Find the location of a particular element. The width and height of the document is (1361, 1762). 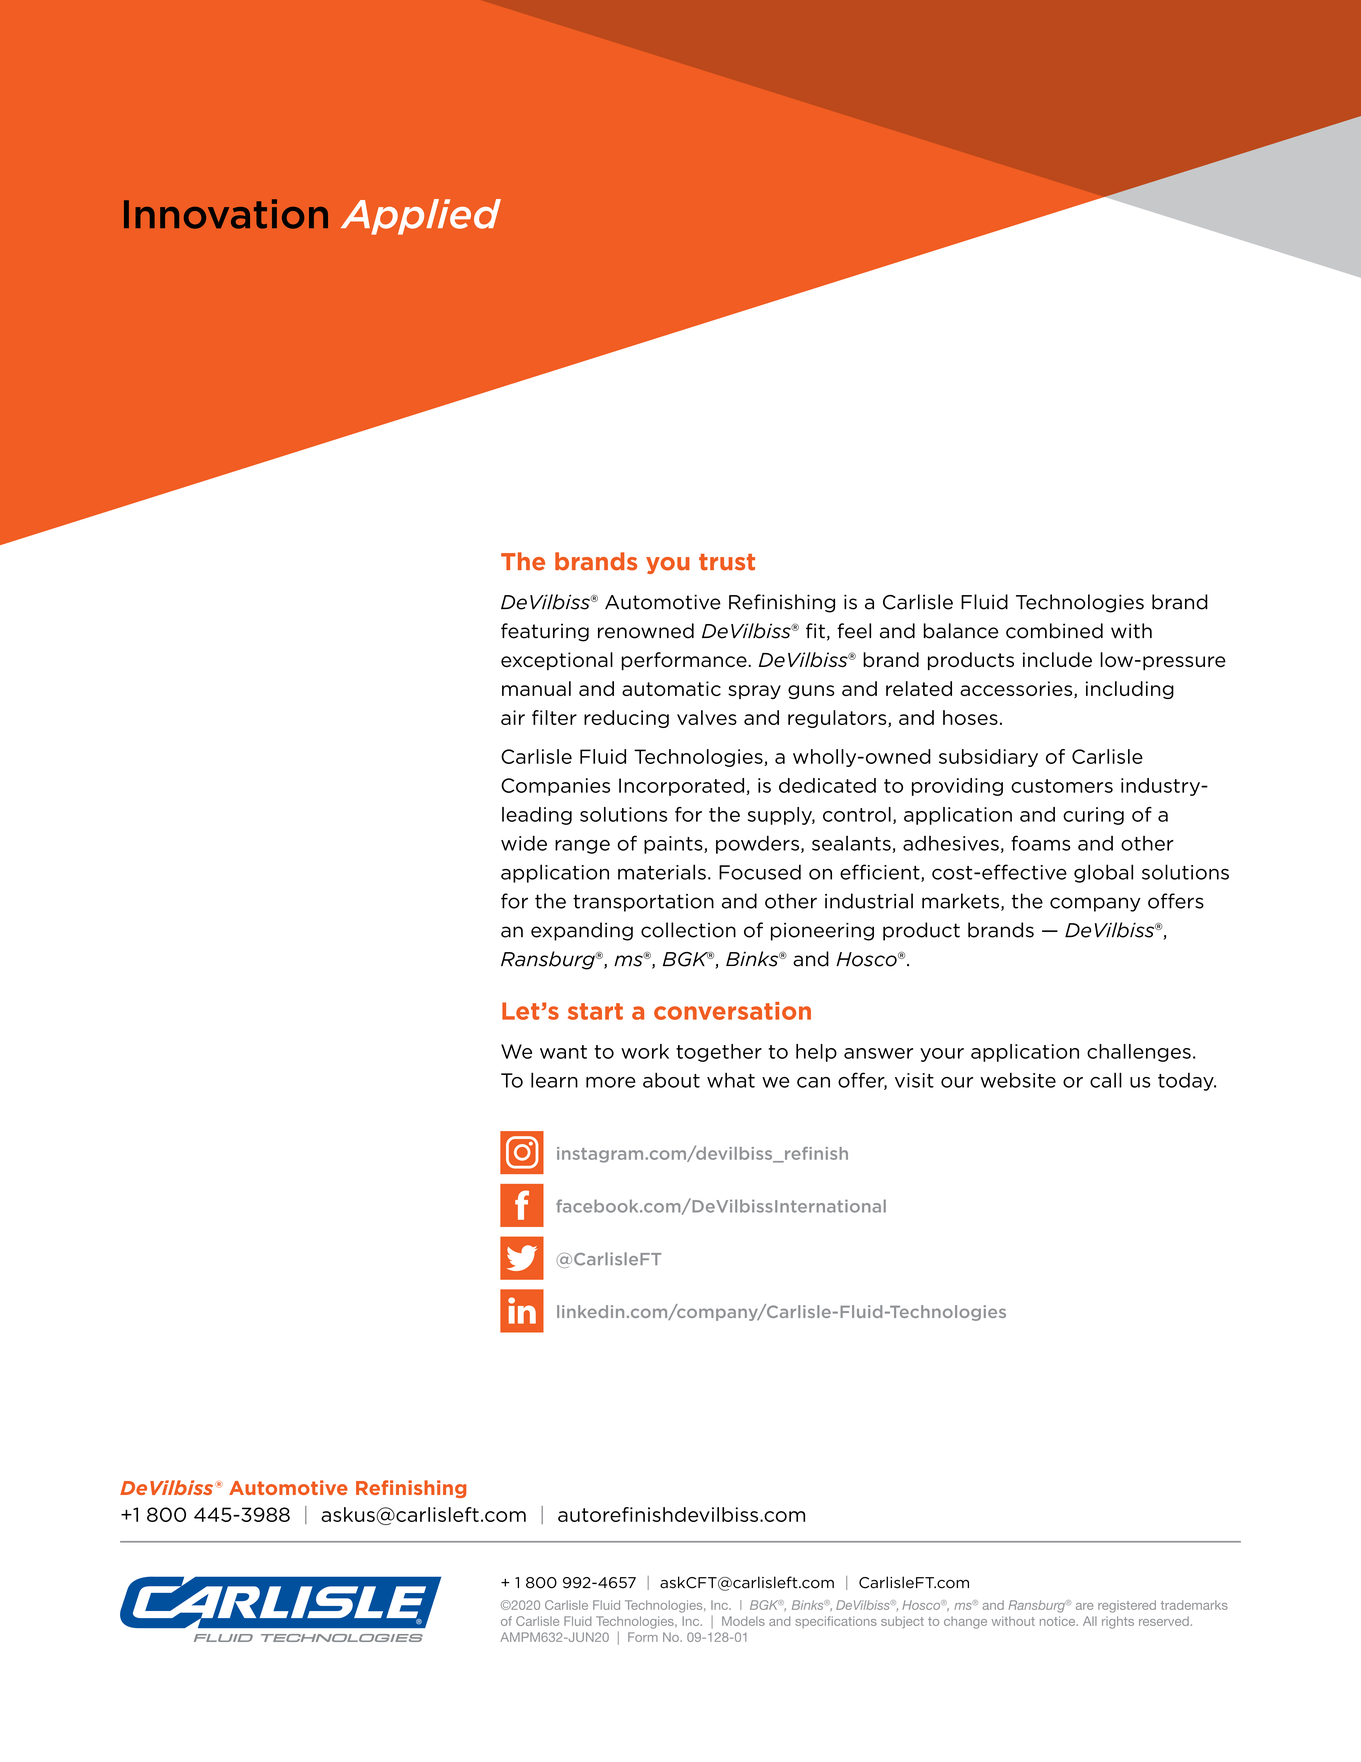

collection is located at coordinates (688, 930).
